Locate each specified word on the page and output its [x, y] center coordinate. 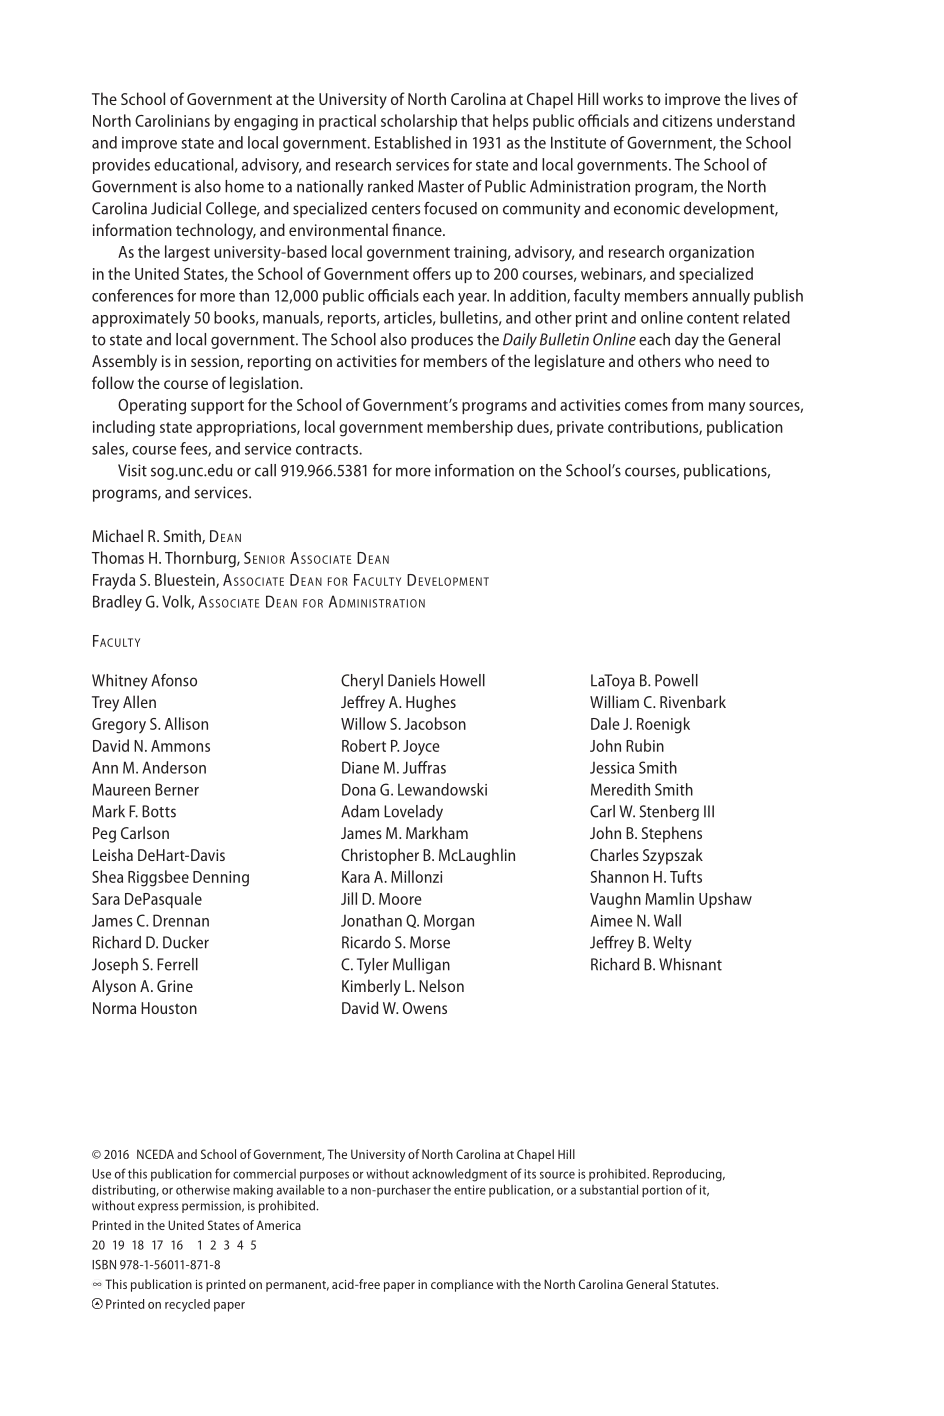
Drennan [181, 920]
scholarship [419, 122]
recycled [187, 1305]
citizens [687, 121]
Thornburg [201, 559]
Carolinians [172, 120]
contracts [328, 449]
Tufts [686, 876]
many [727, 408]
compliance [462, 1285]
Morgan [449, 922]
